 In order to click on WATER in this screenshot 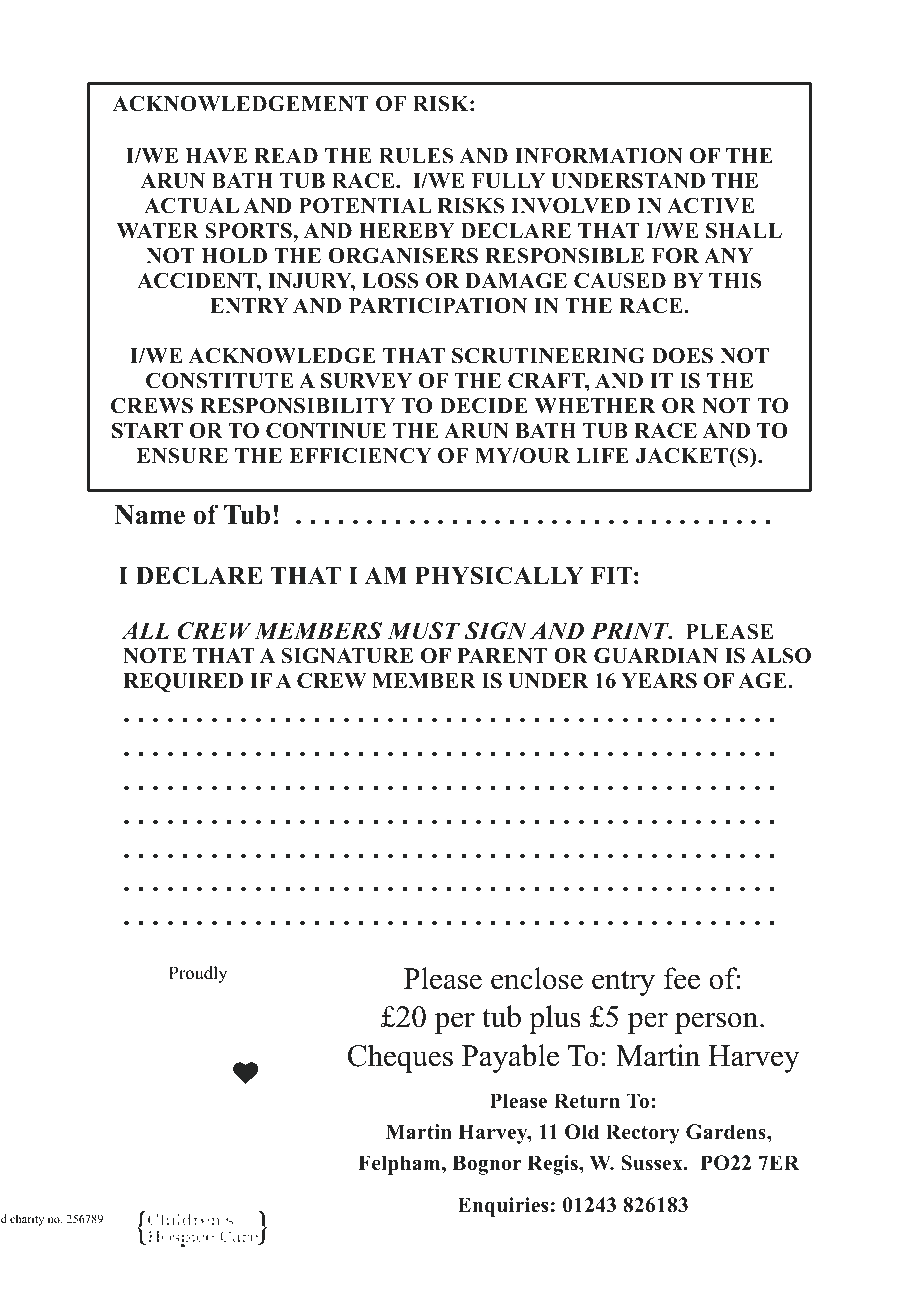, I will do `click(158, 230)`.
